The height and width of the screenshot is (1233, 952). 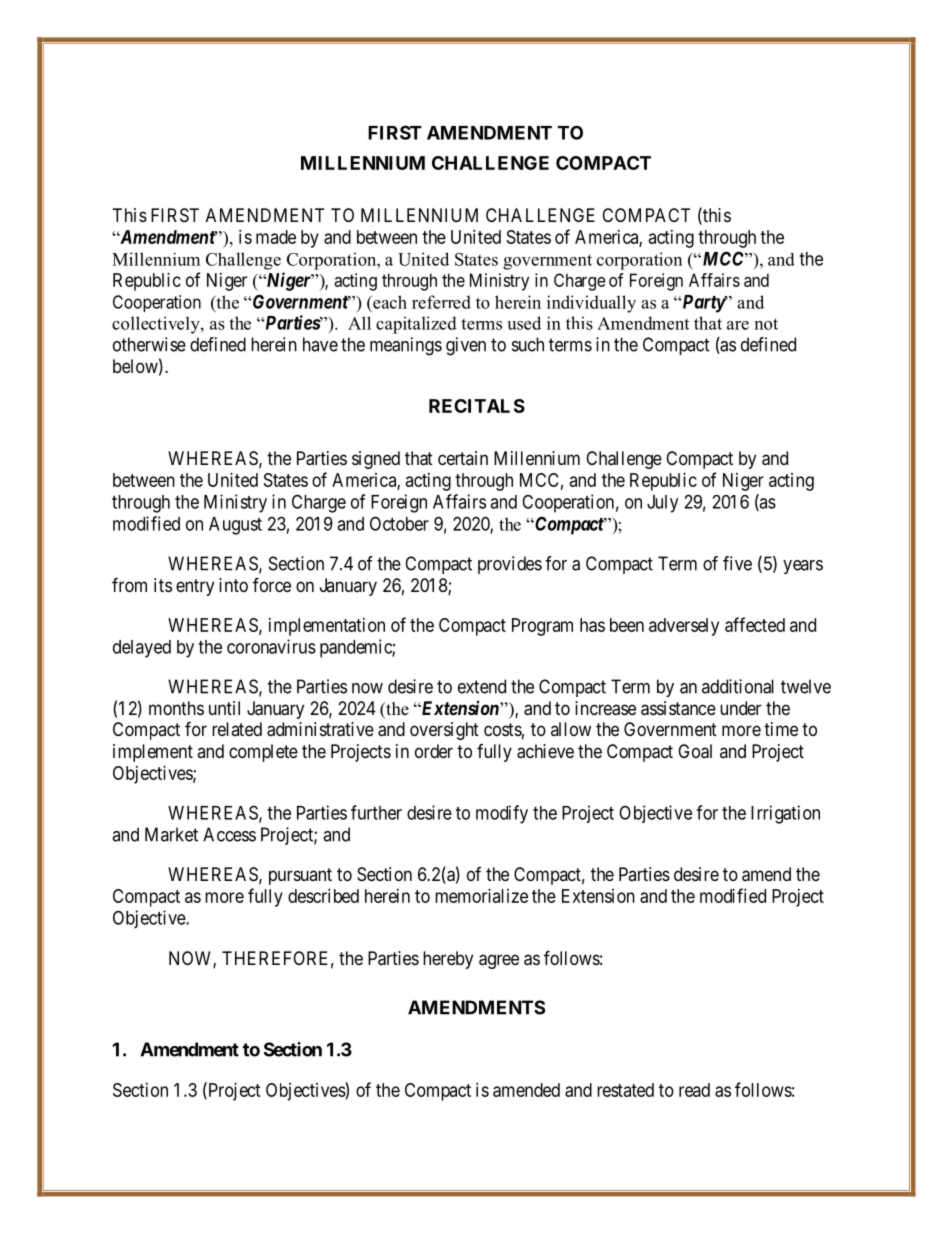 I want to click on five, so click(x=737, y=563).
